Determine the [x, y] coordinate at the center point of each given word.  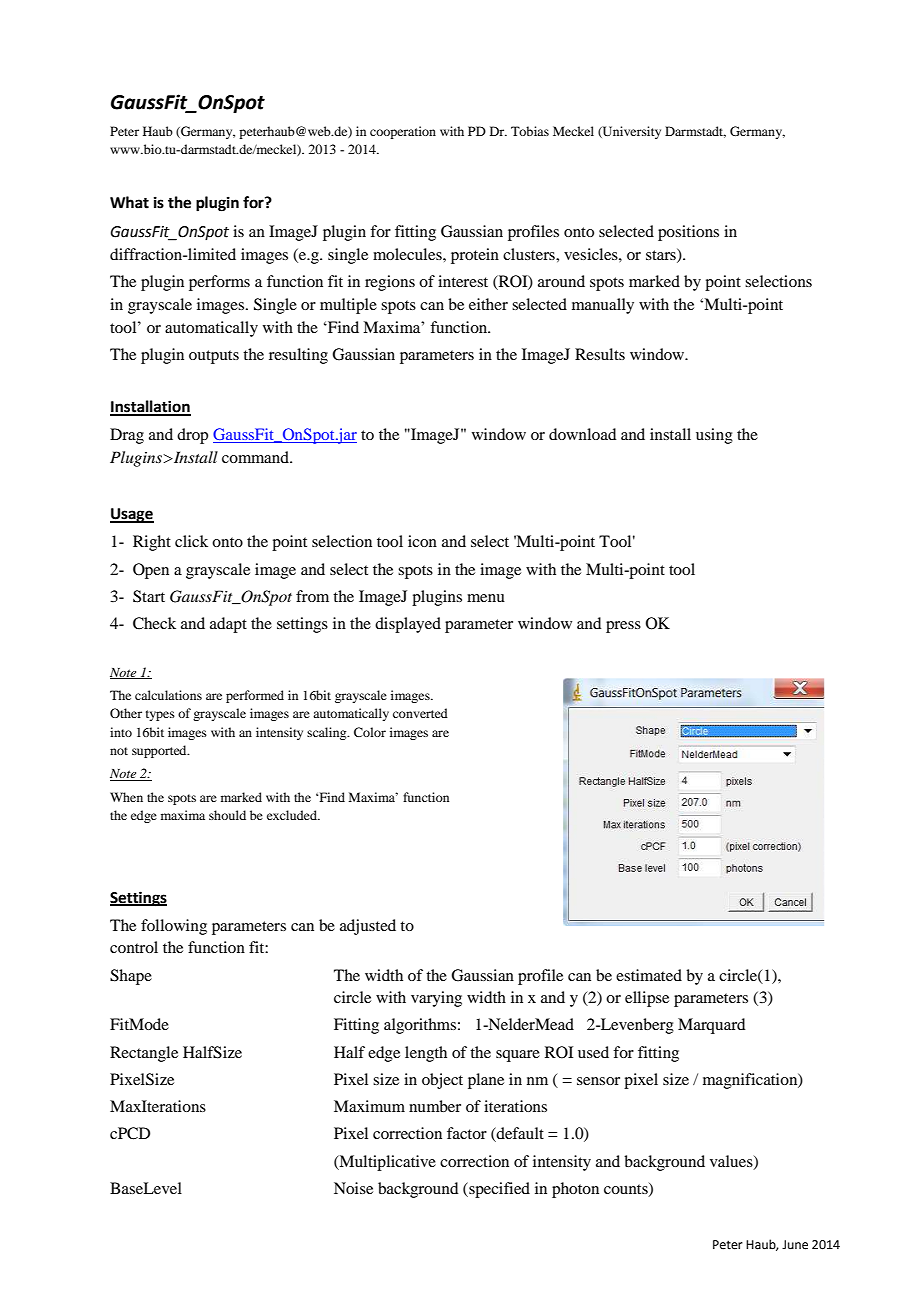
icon [422, 541]
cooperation [403, 132]
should [227, 815]
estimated [649, 975]
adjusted [368, 927]
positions [688, 233]
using [714, 436]
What [129, 202]
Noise [353, 1188]
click [191, 541]
